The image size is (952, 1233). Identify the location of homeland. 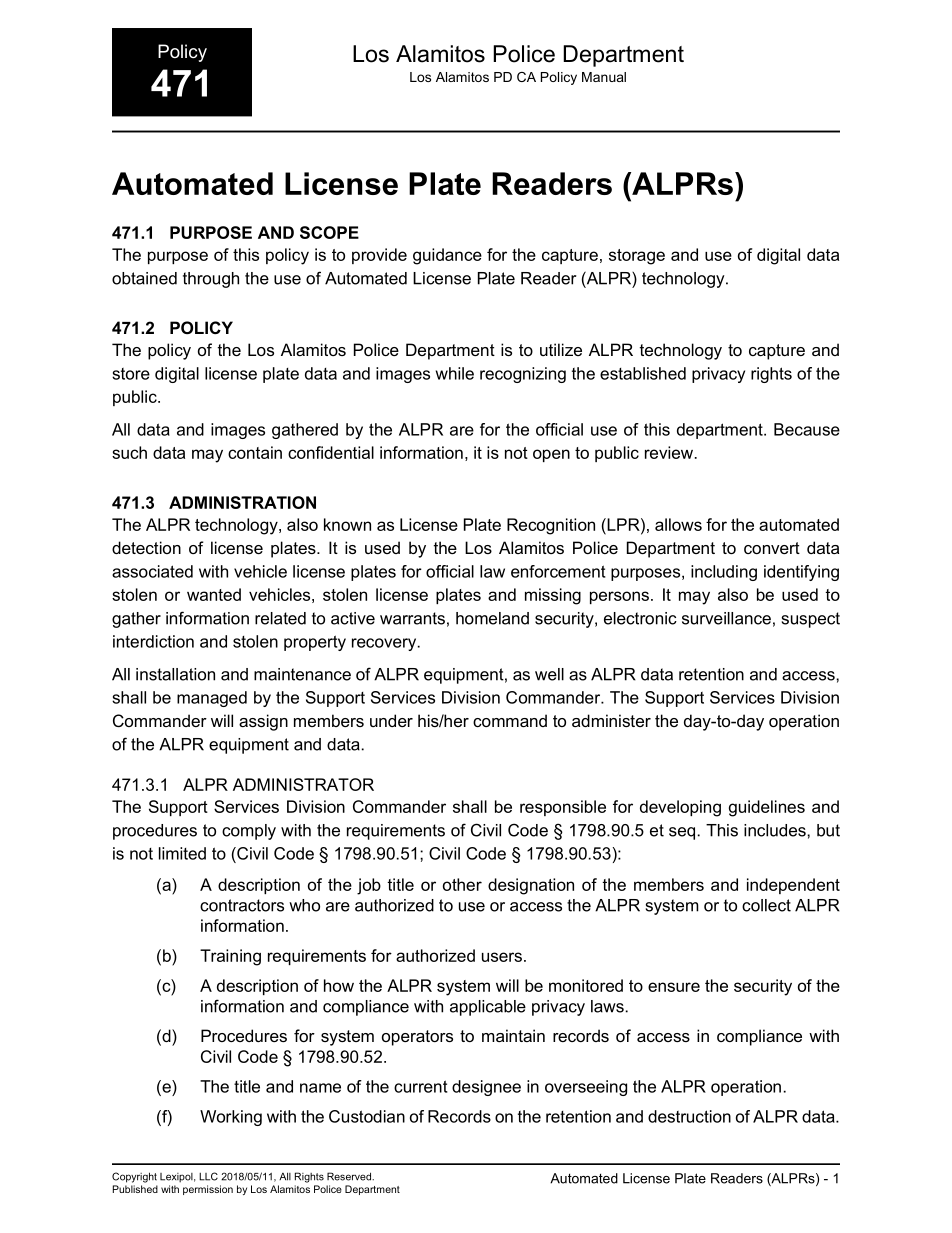
(492, 618).
